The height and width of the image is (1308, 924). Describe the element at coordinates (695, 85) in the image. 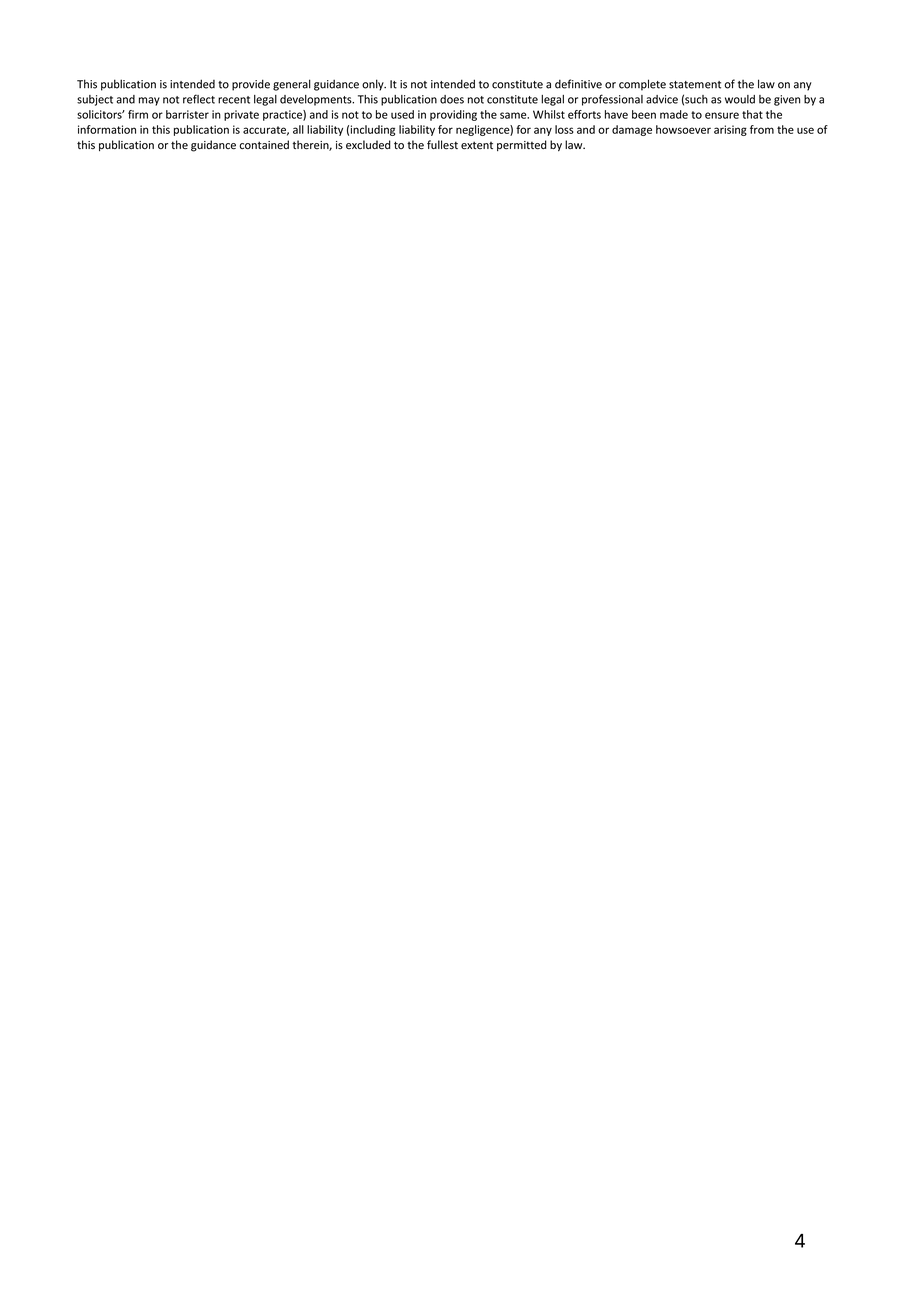

I see `statement` at that location.
